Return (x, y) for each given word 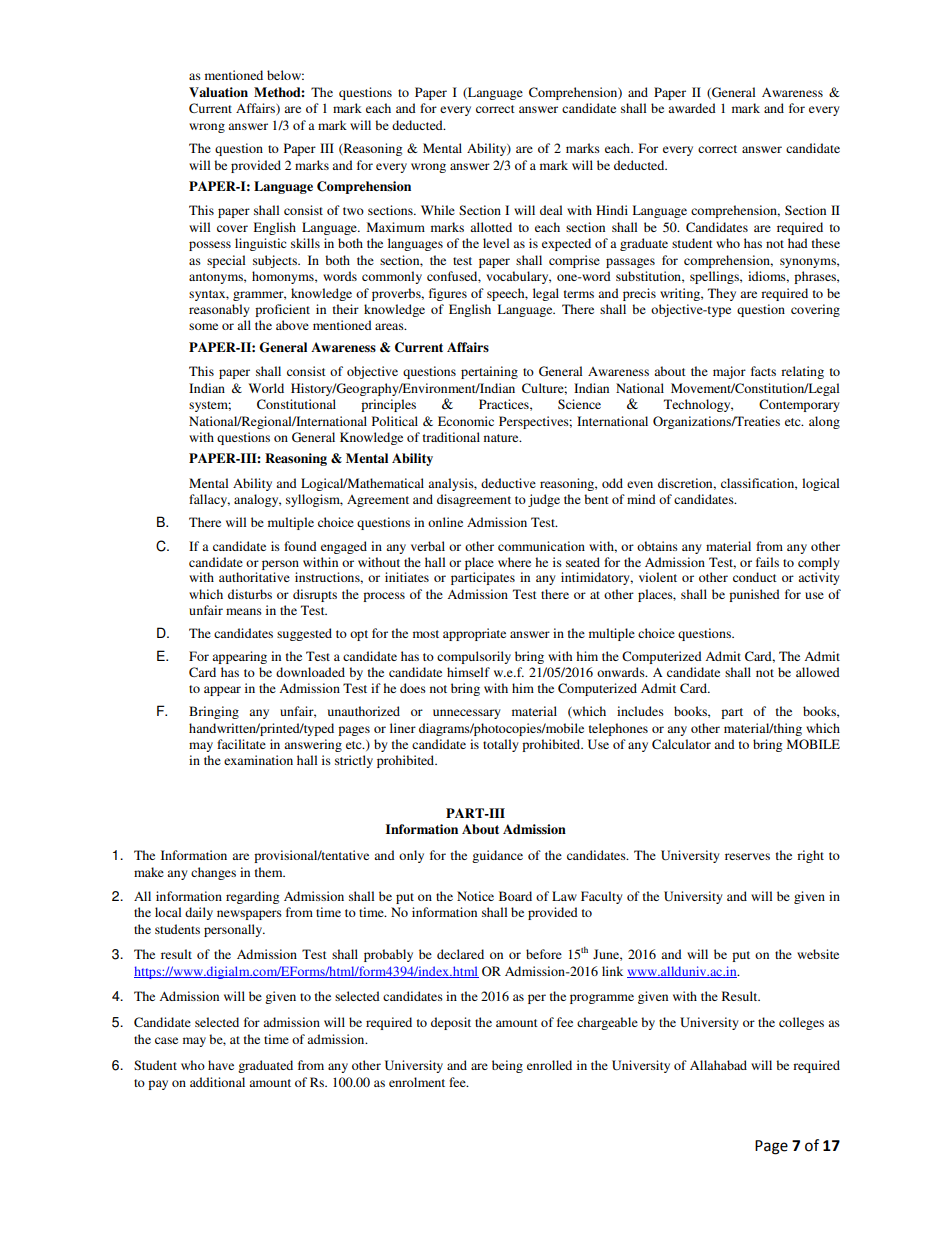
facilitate (241, 744)
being (507, 1066)
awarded (692, 108)
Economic (466, 421)
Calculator (681, 744)
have (221, 1065)
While (438, 210)
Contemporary (799, 405)
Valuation (218, 92)
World (266, 388)
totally (501, 745)
